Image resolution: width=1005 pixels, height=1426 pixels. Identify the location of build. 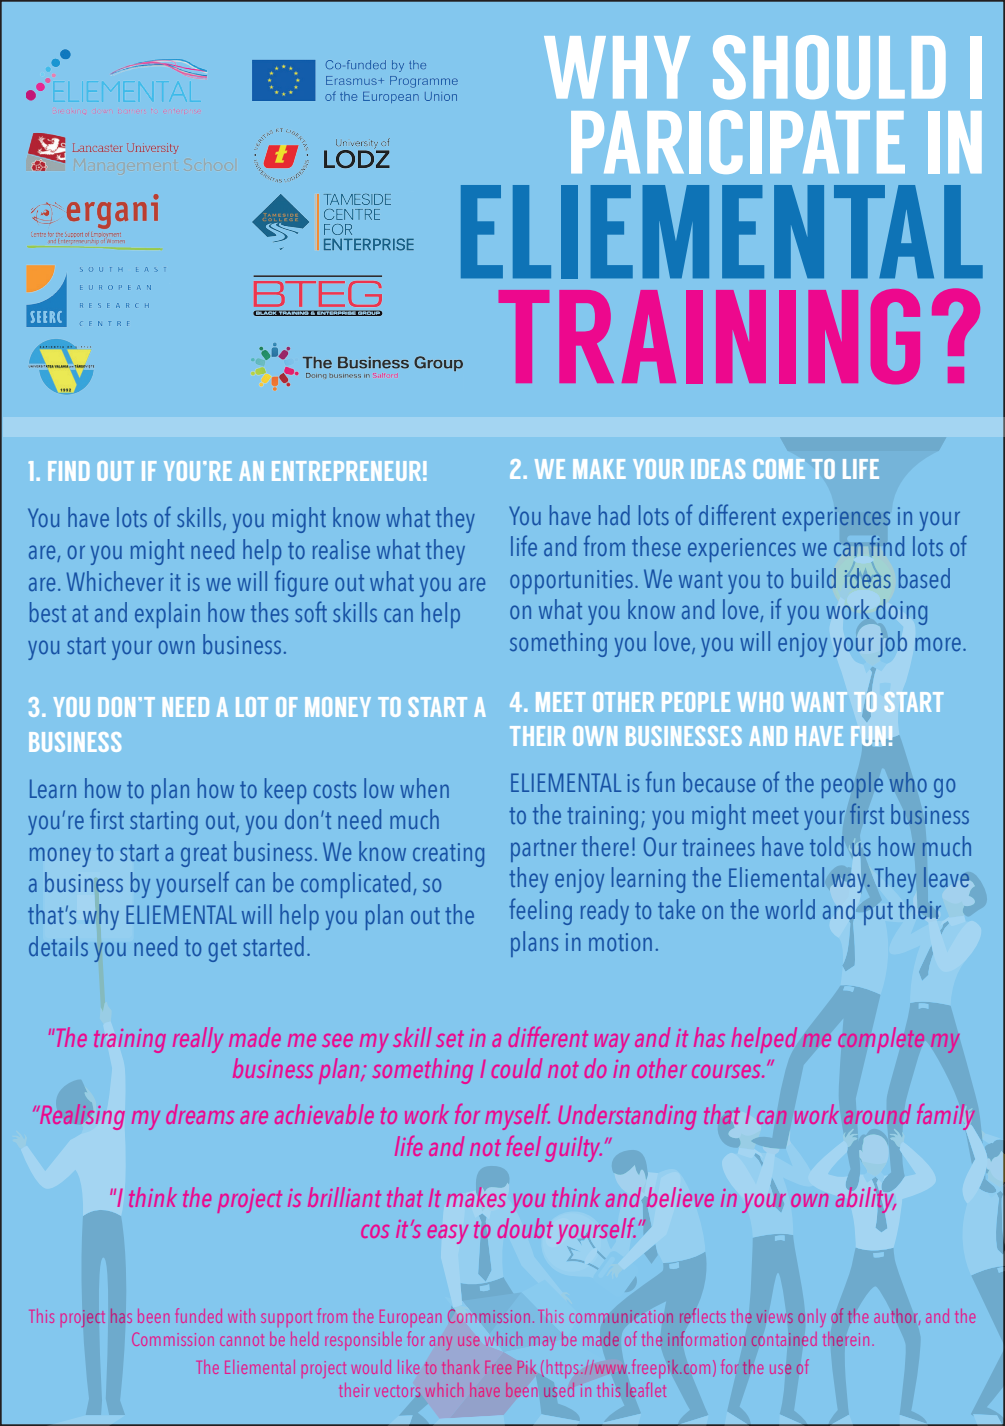
(814, 578).
